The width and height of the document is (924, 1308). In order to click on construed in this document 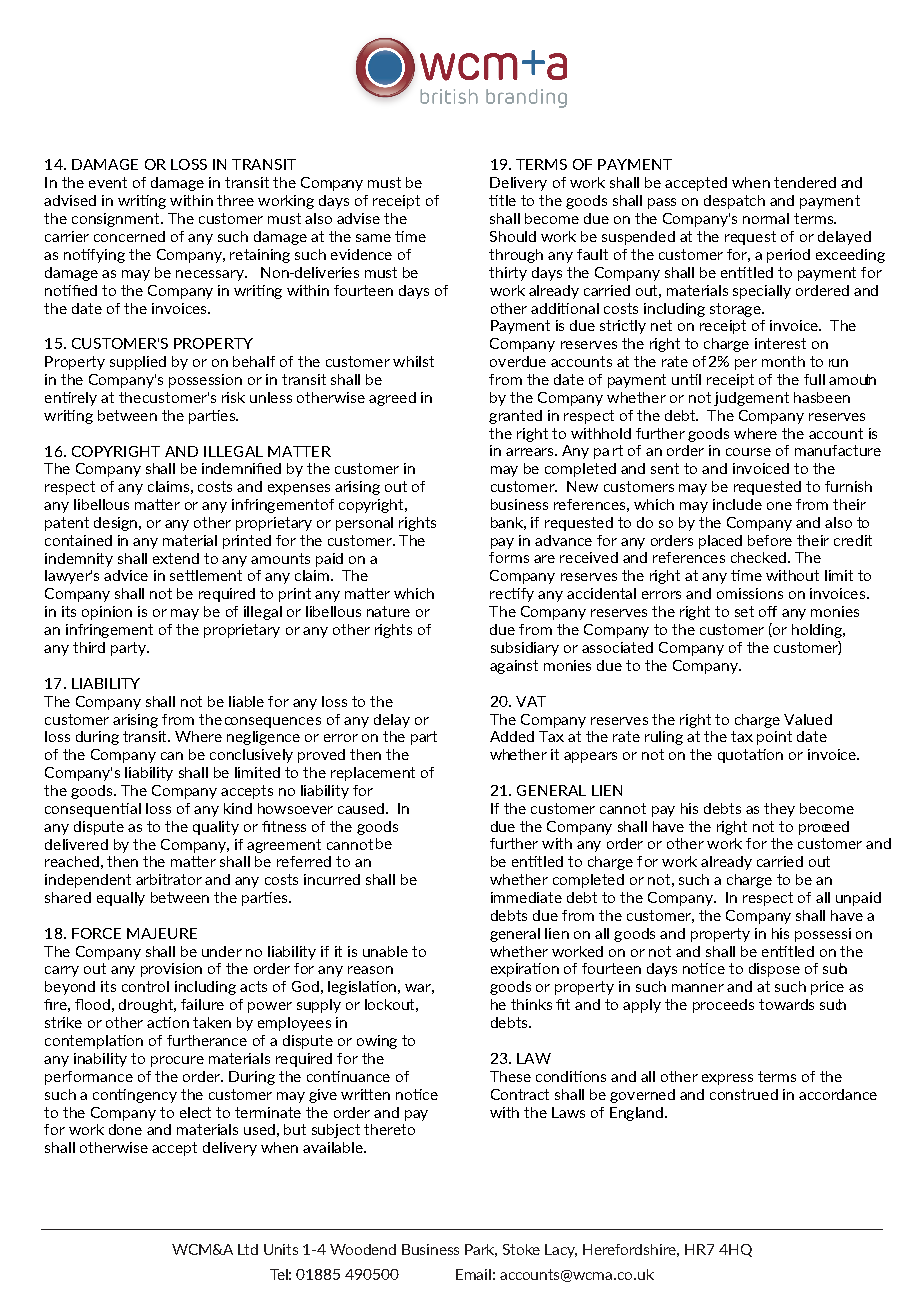, I will do `click(744, 1094)`.
